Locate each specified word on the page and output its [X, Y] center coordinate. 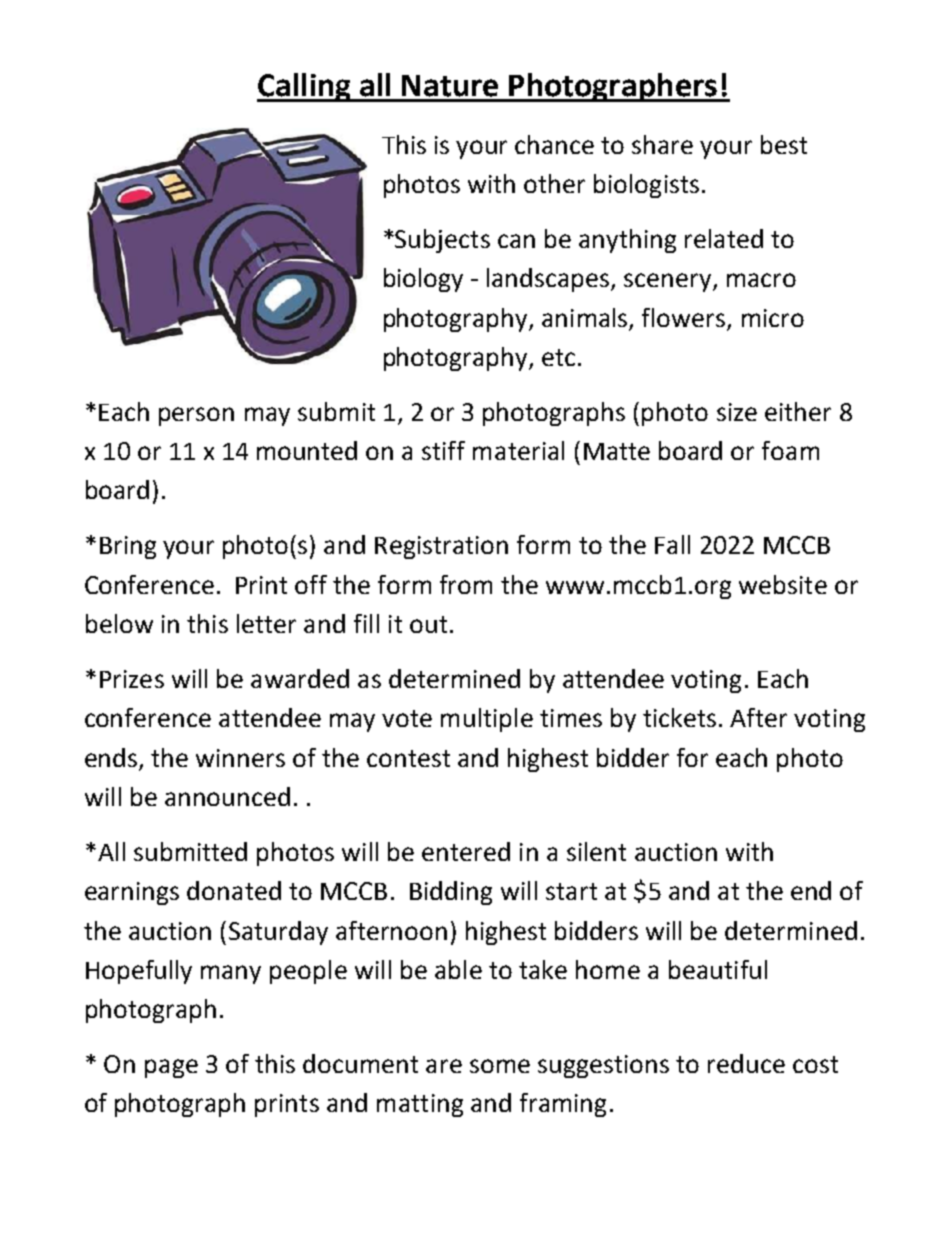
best [784, 144]
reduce [746, 1063]
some [500, 1066]
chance [554, 144]
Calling [305, 87]
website [783, 584]
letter [266, 623]
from [466, 584]
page [171, 1068]
